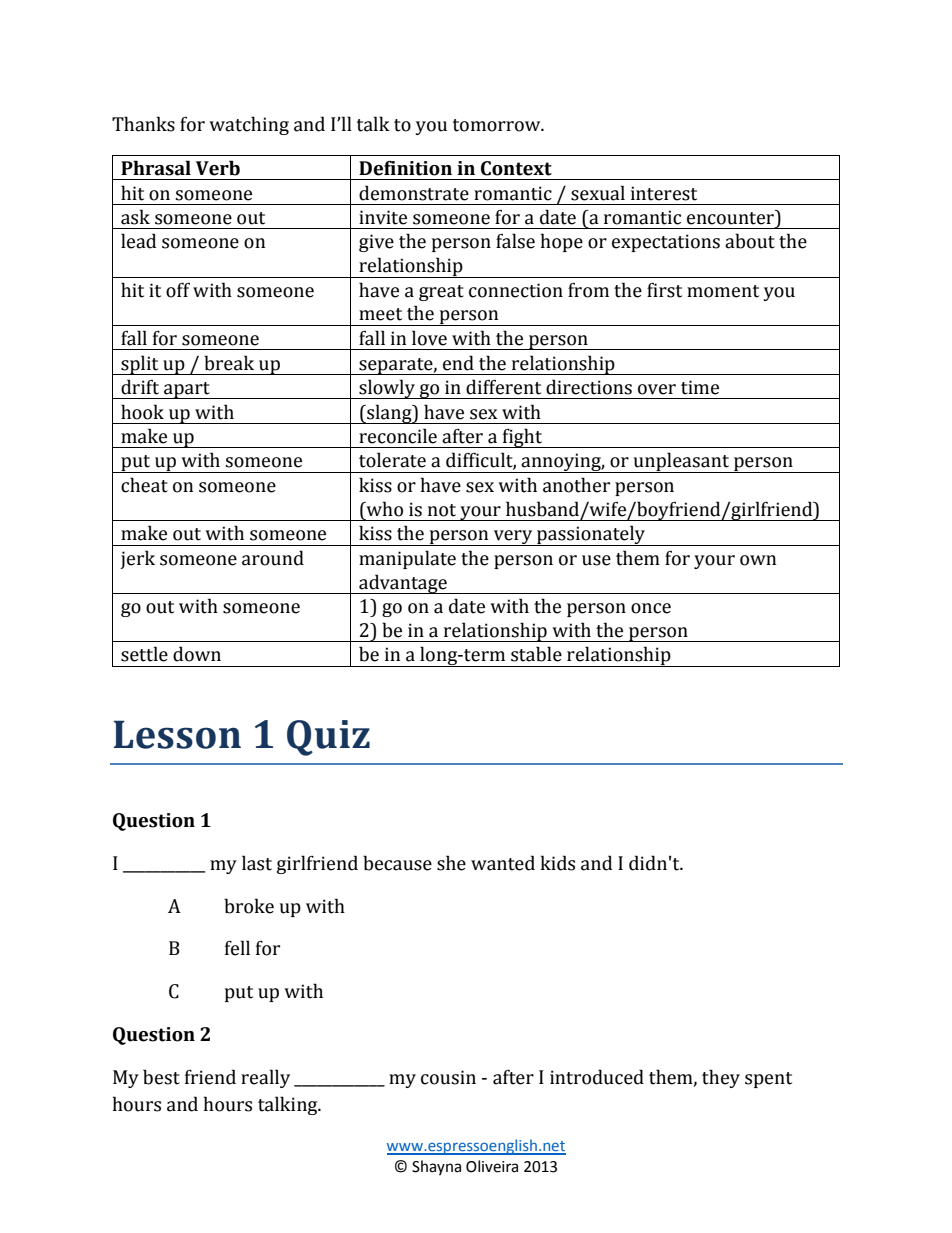 This screenshot has height=1233, width=952. I want to click on unpleasant, so click(681, 462).
